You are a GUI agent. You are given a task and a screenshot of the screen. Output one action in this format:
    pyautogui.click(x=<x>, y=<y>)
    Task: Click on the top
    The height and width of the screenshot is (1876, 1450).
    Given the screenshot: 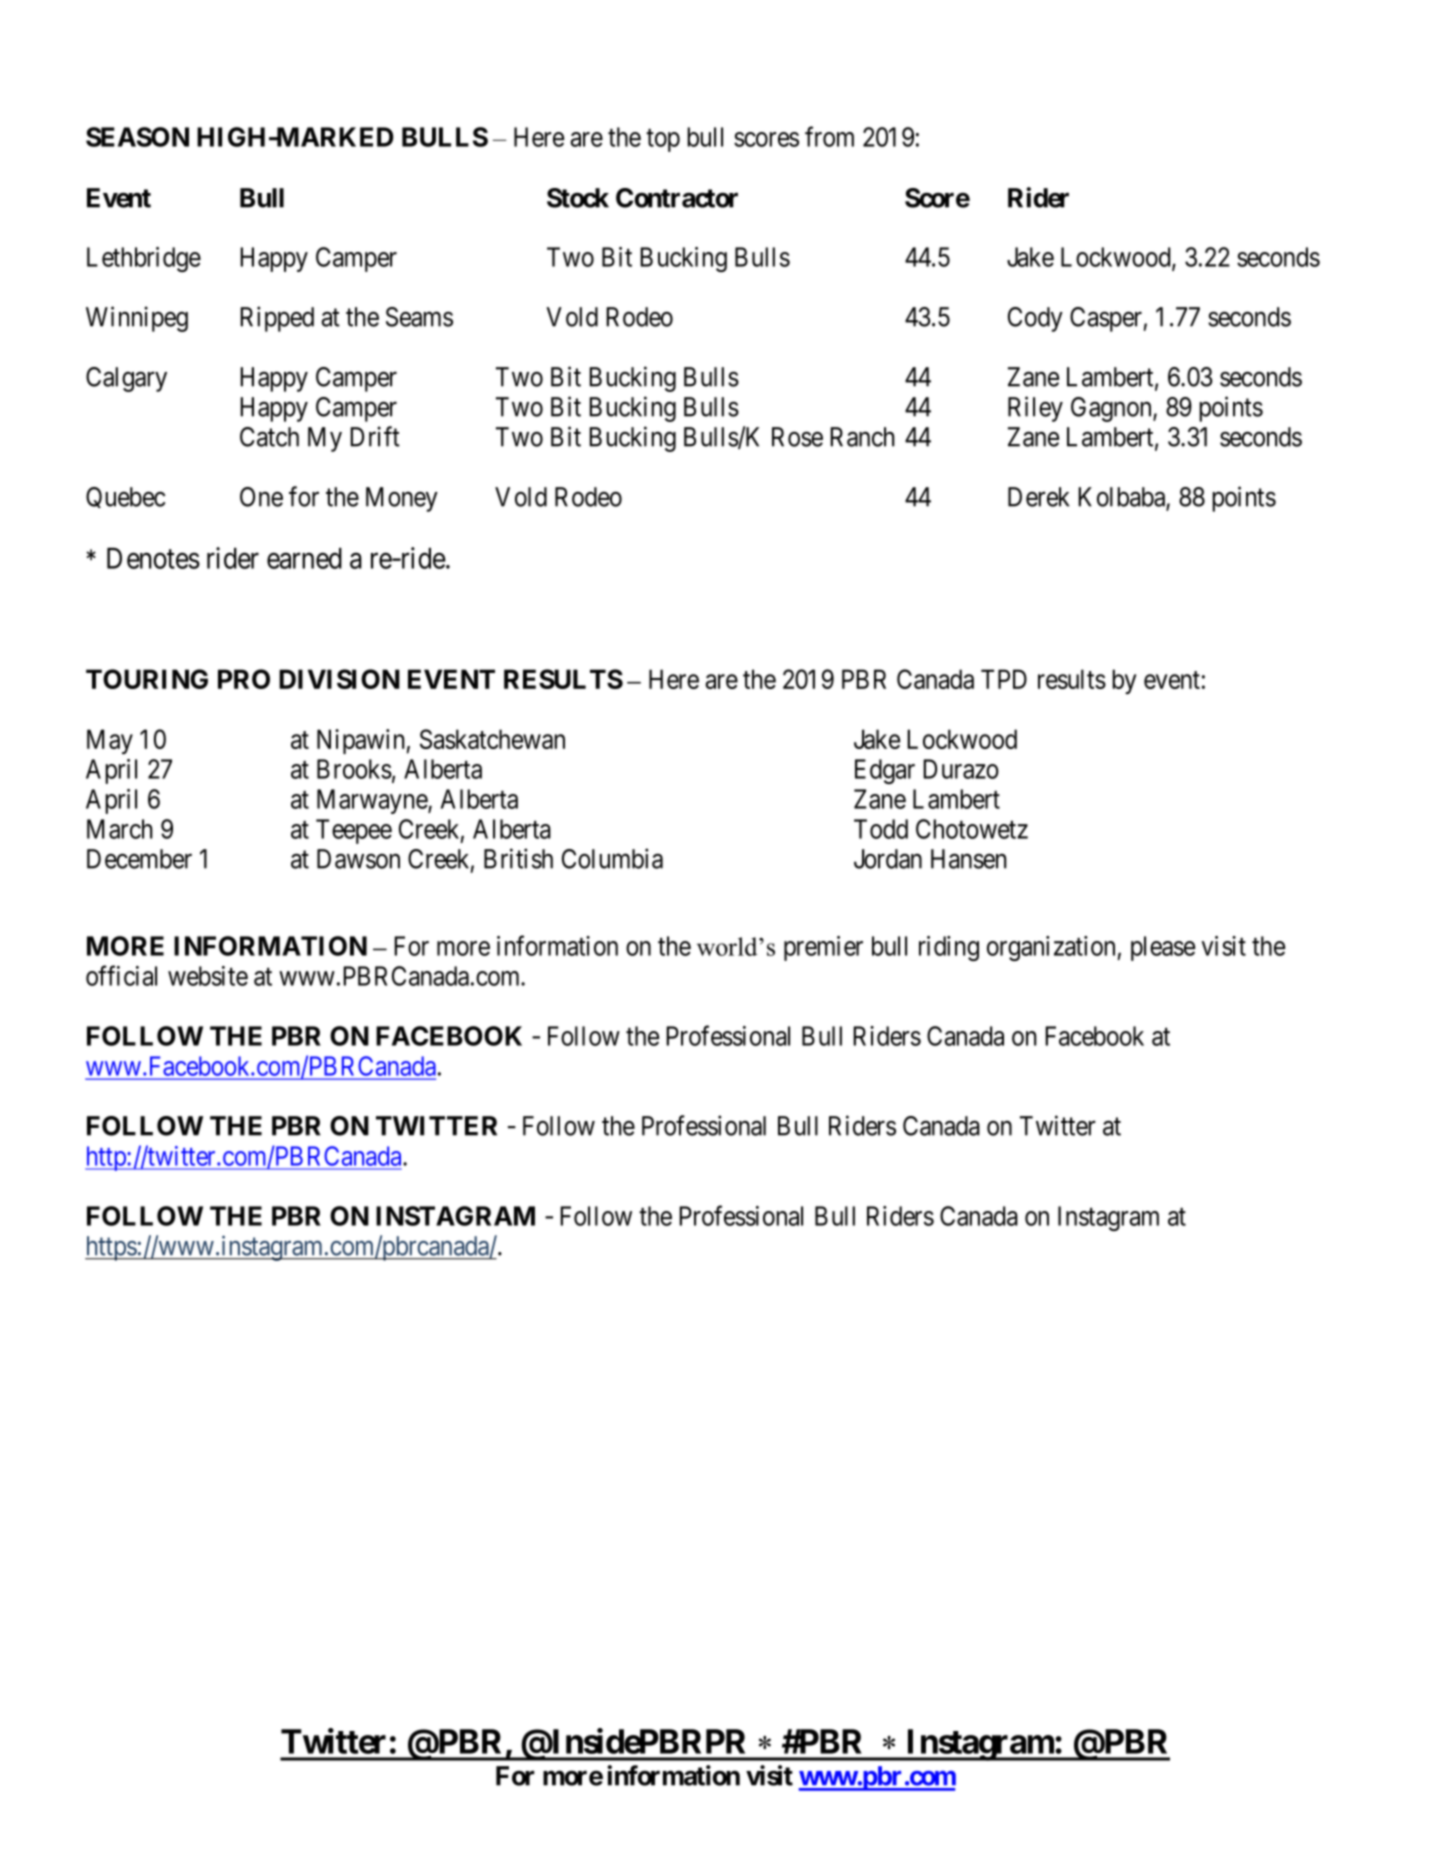 What is the action you would take?
    pyautogui.click(x=663, y=140)
